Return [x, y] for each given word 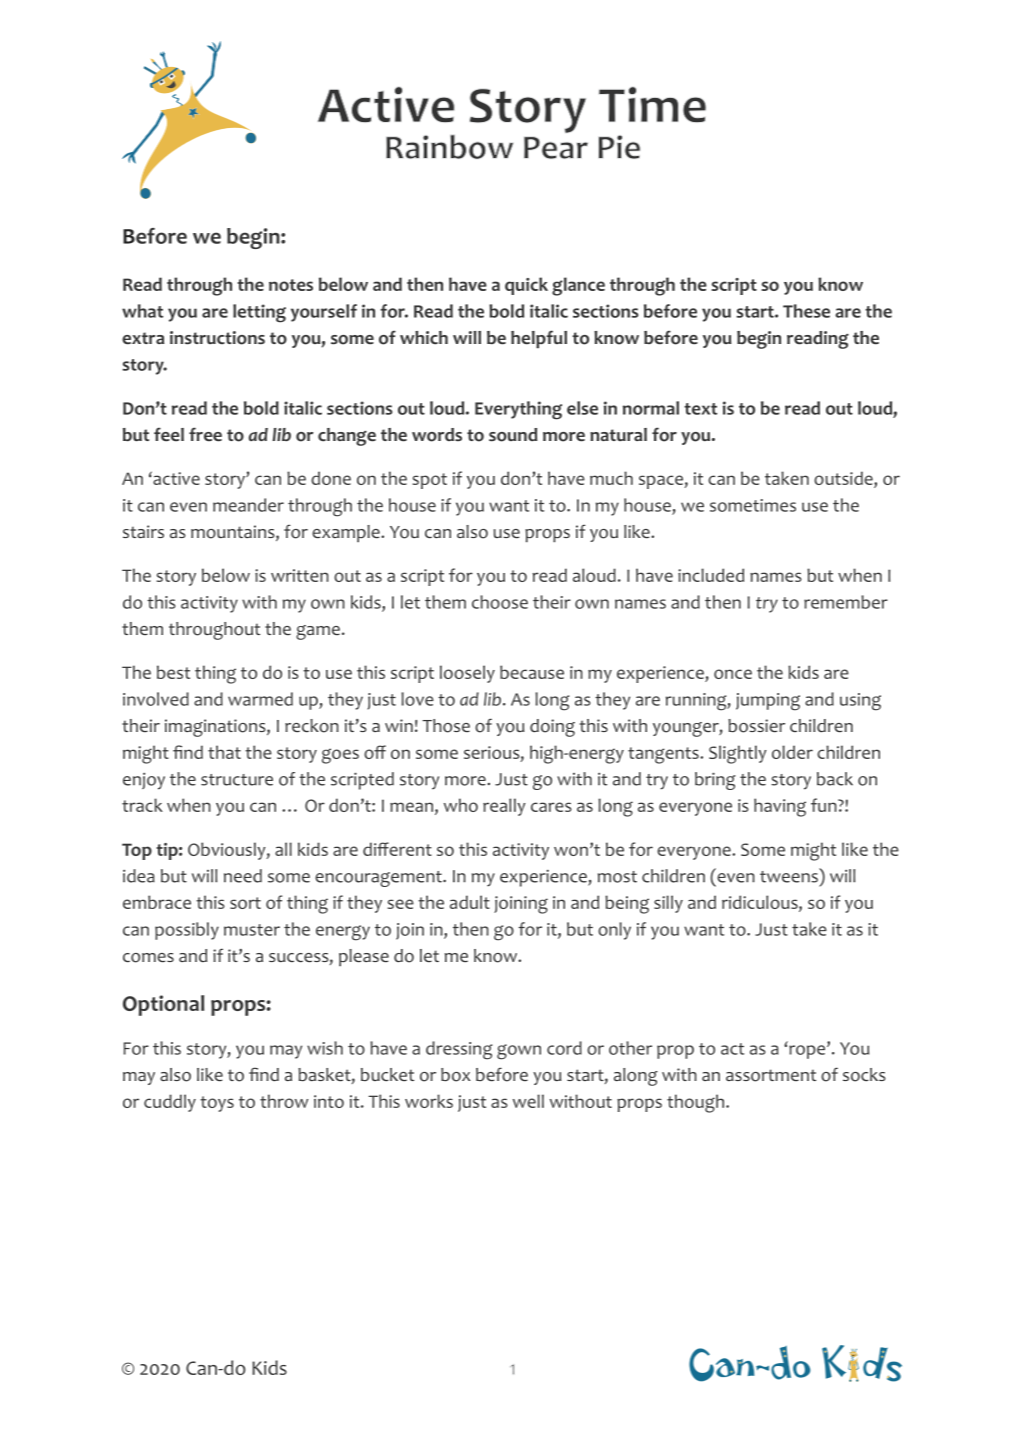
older [792, 752]
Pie [619, 147]
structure [237, 780]
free [205, 434]
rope [808, 1052]
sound [513, 435]
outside [844, 479]
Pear [556, 148]
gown [519, 1052]
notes [291, 285]
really [504, 807]
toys [217, 1104]
